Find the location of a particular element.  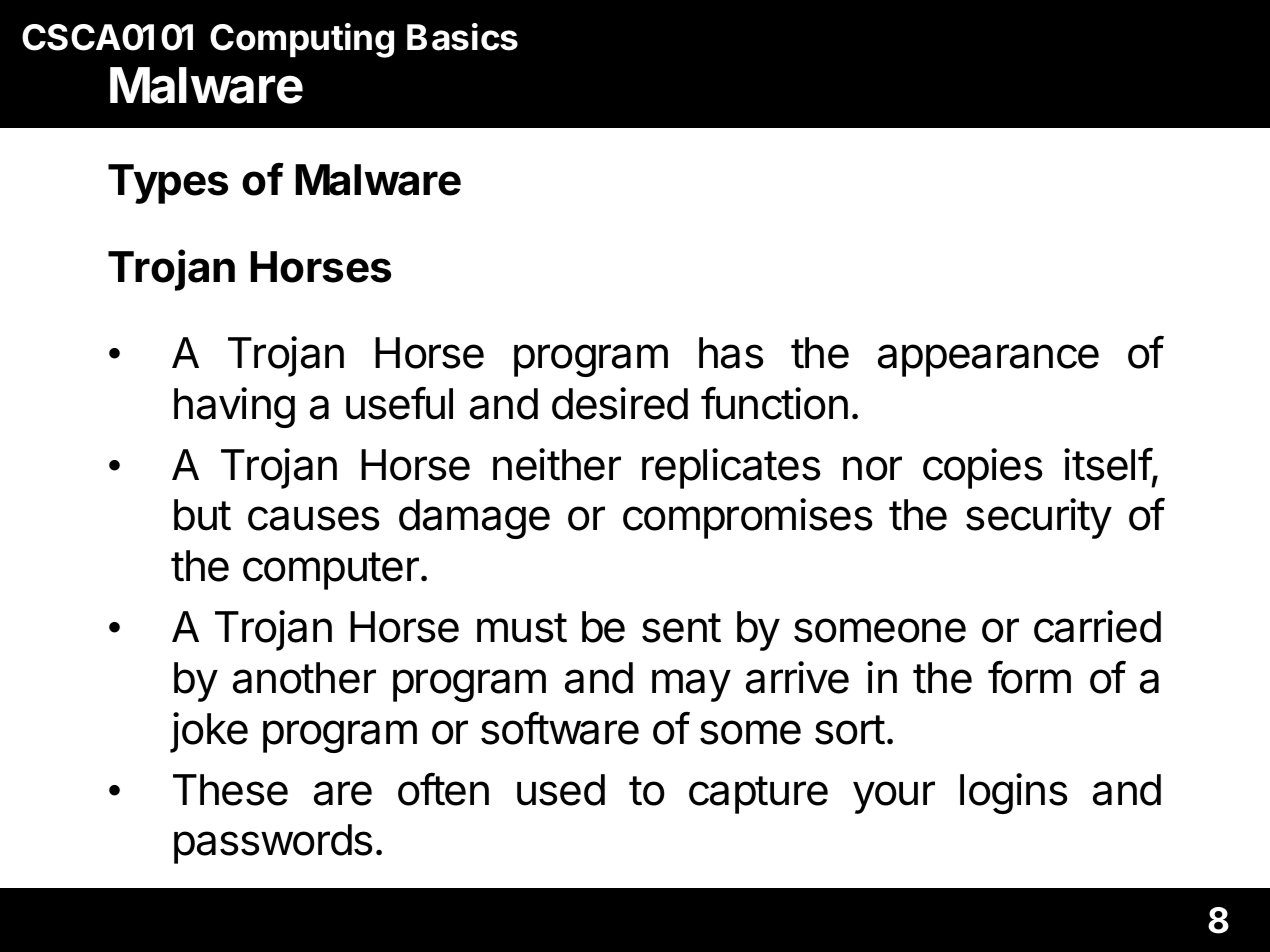

Basics is located at coordinates (462, 37).
